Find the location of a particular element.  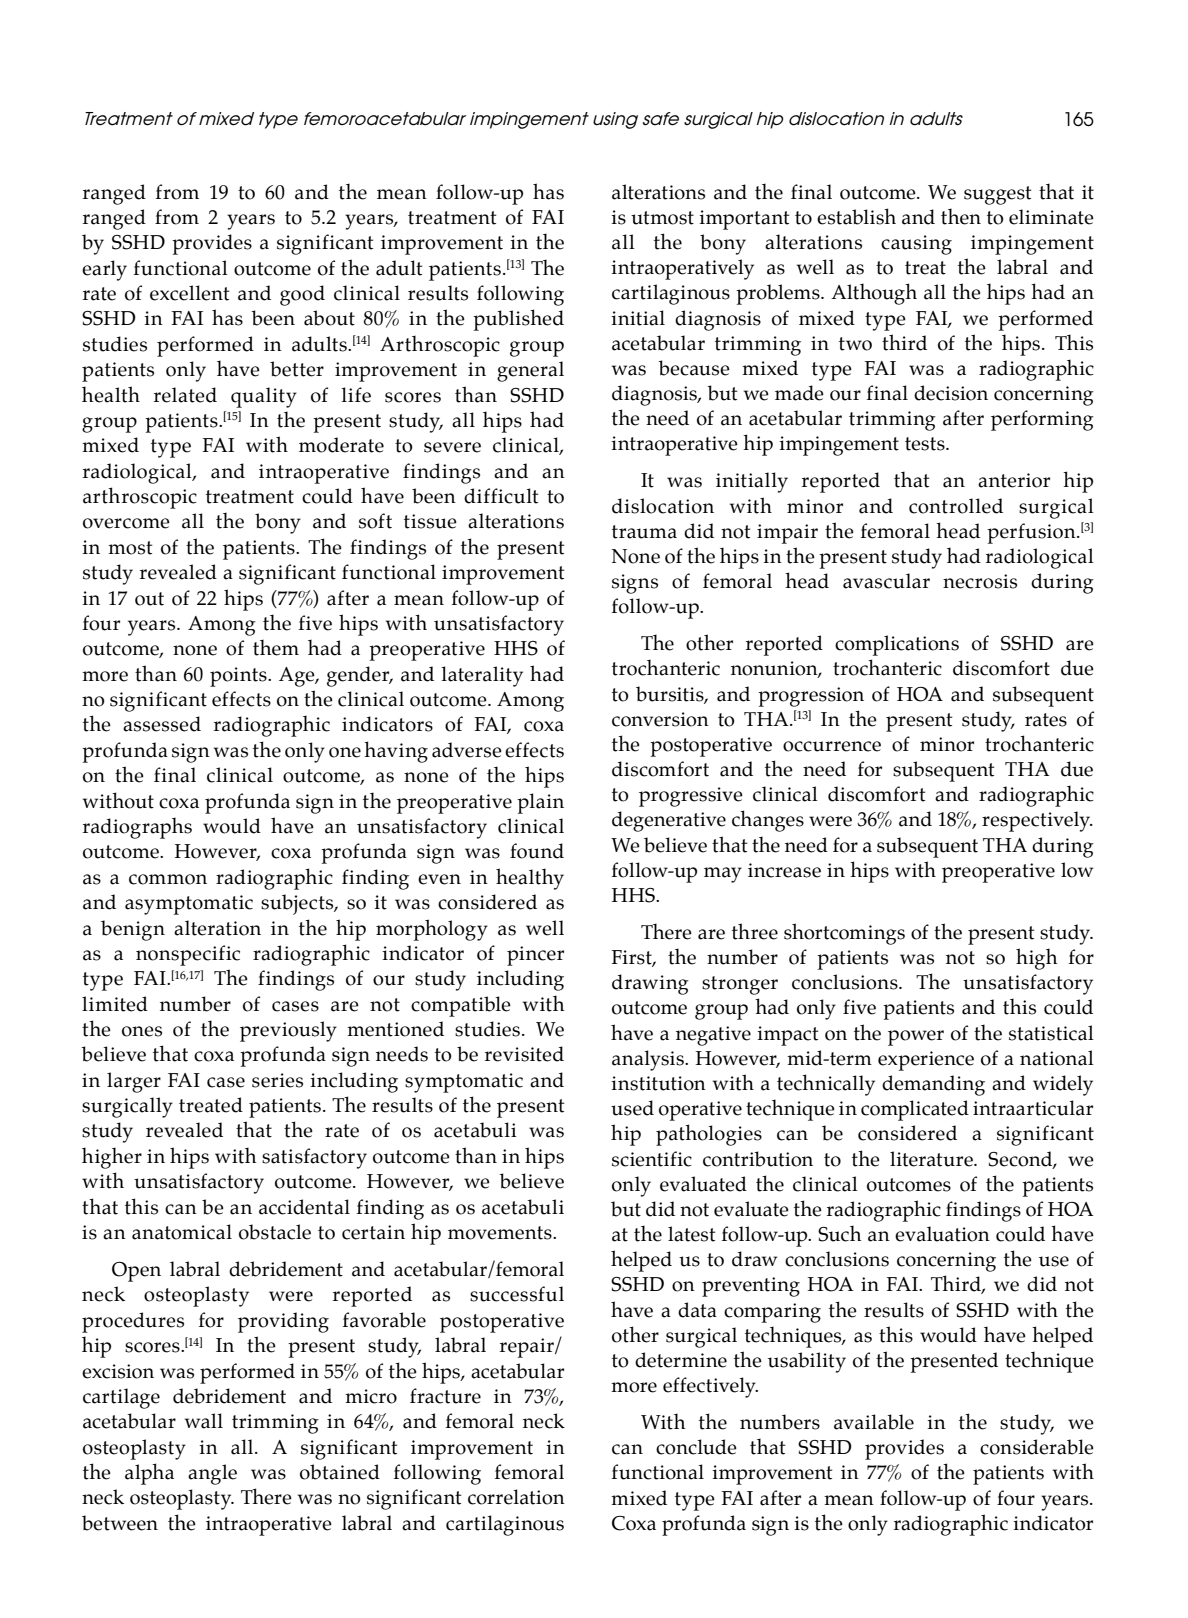

considerable is located at coordinates (1037, 1447).
